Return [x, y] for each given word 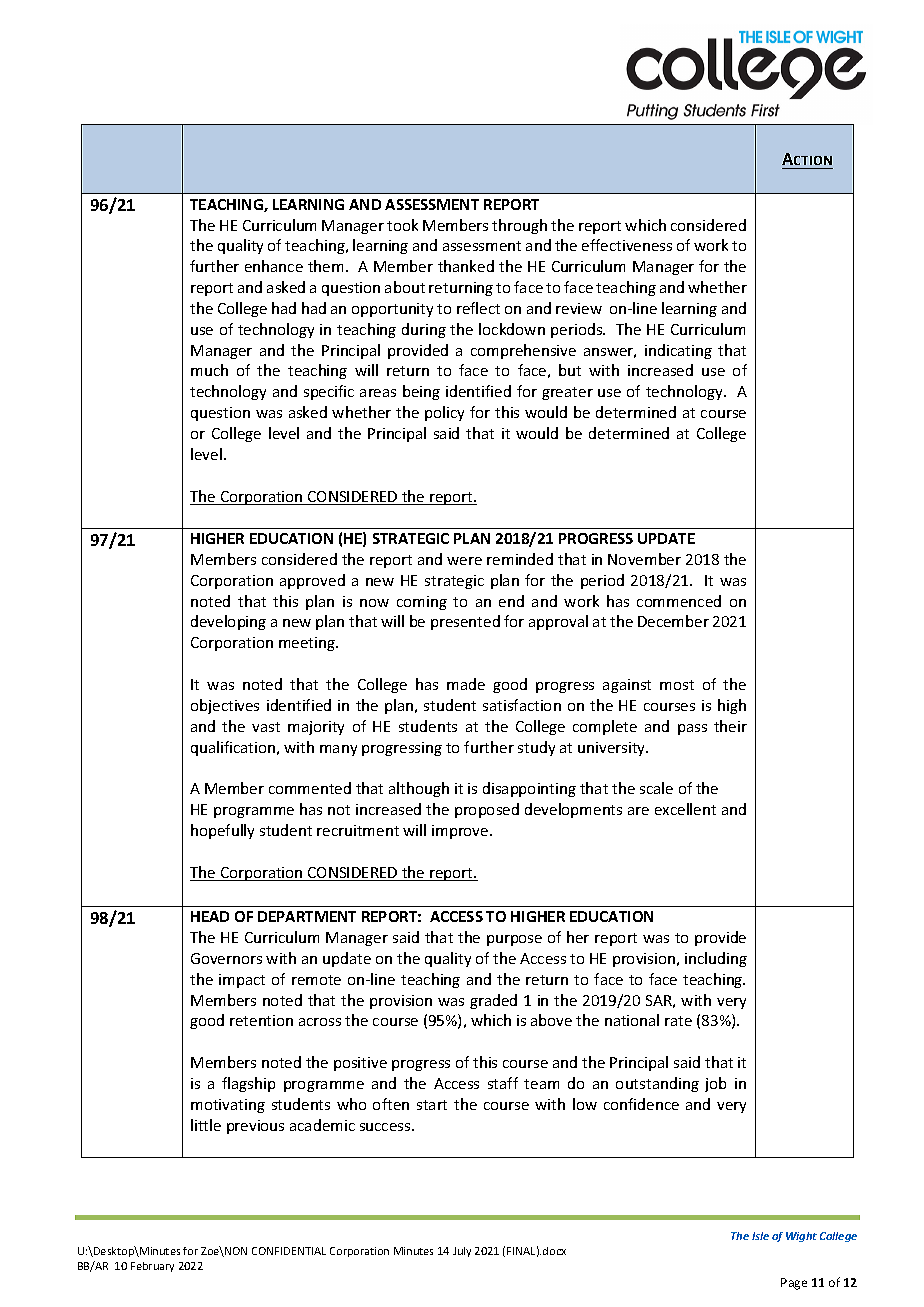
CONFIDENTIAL [289, 1251]
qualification [234, 748]
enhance [274, 266]
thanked [466, 266]
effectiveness [627, 245]
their [730, 726]
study [536, 748]
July [462, 1252]
